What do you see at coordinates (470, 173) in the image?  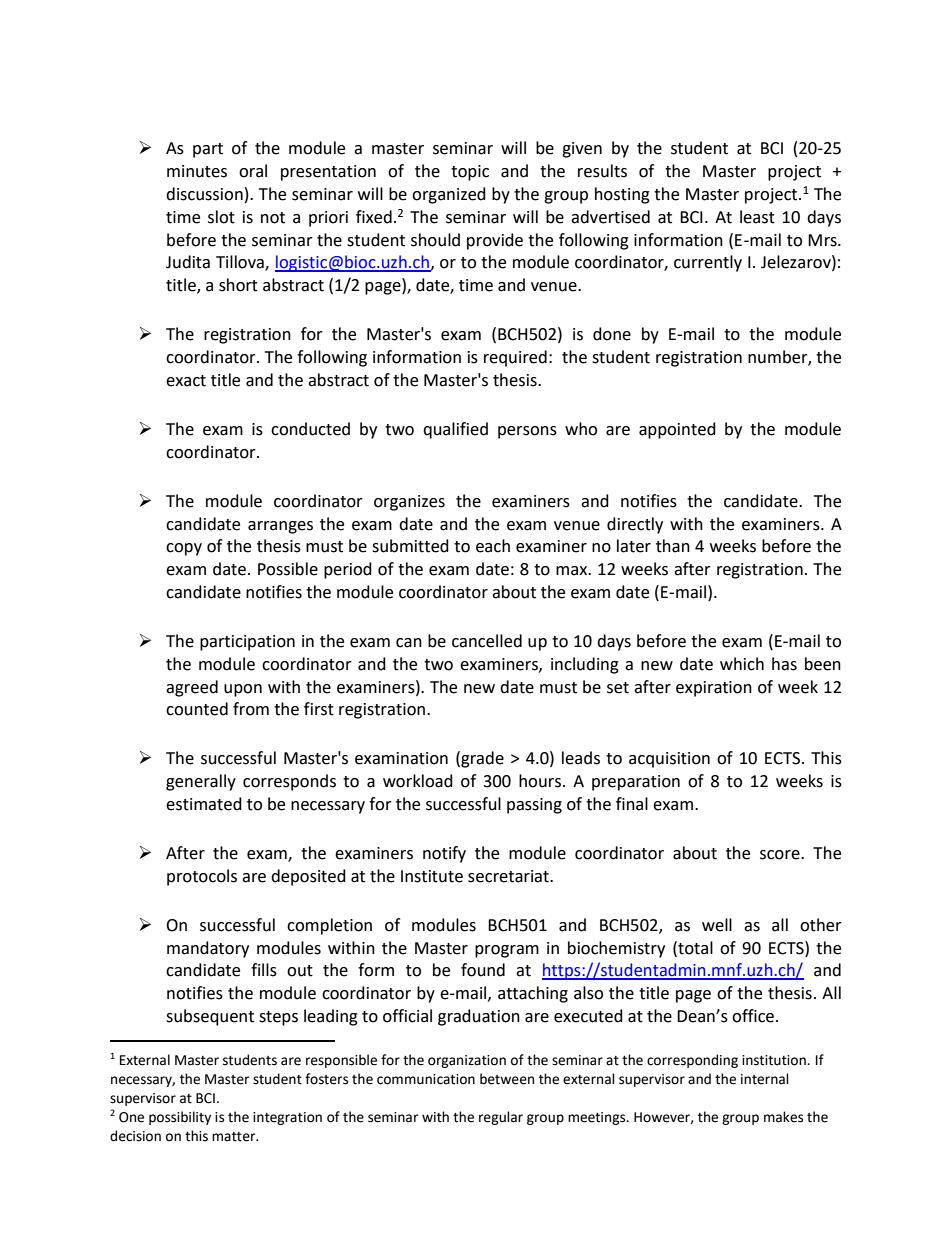 I see `topic` at bounding box center [470, 173].
